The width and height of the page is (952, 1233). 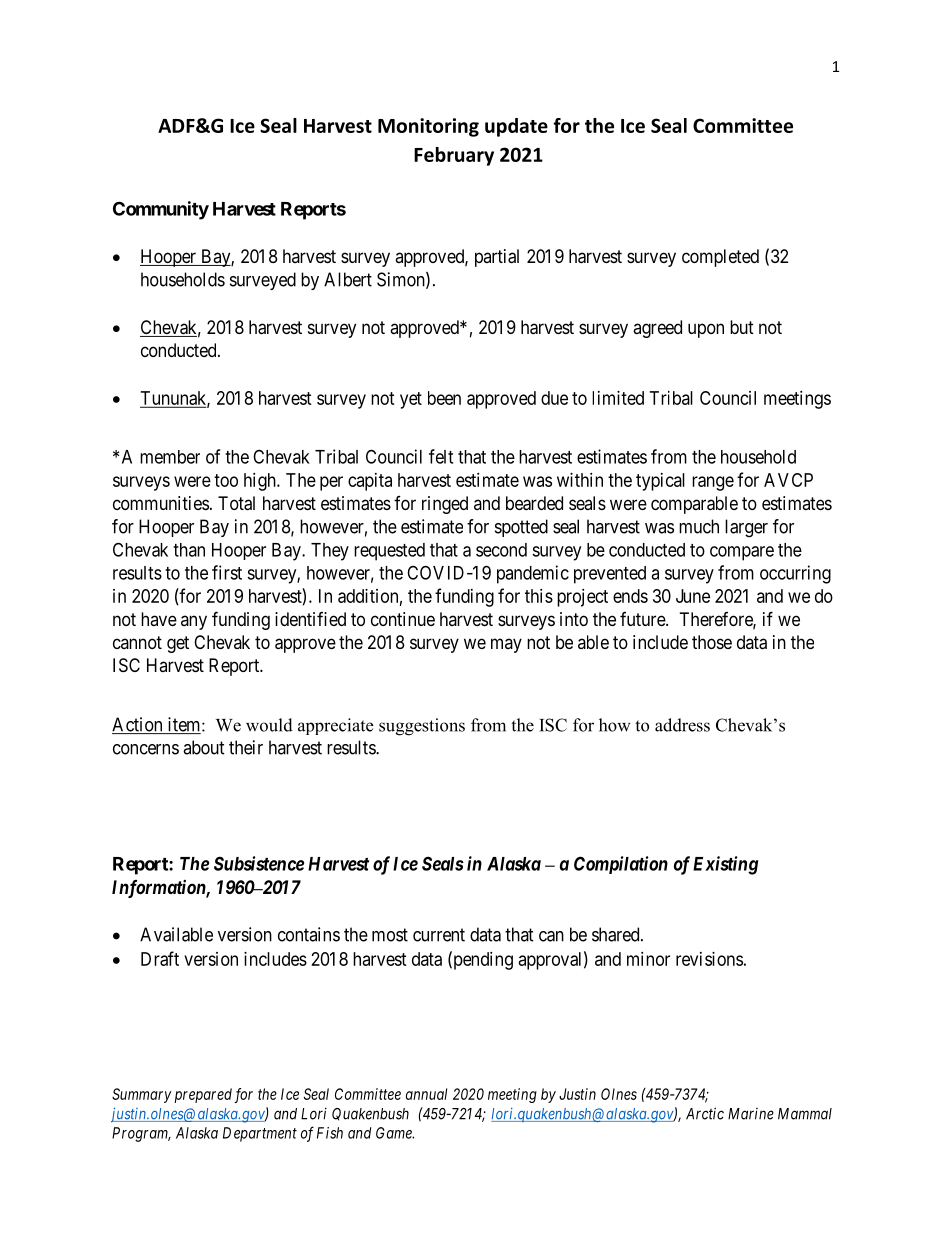 What do you see at coordinates (203, 1095) in the page?
I see `prepared` at bounding box center [203, 1095].
